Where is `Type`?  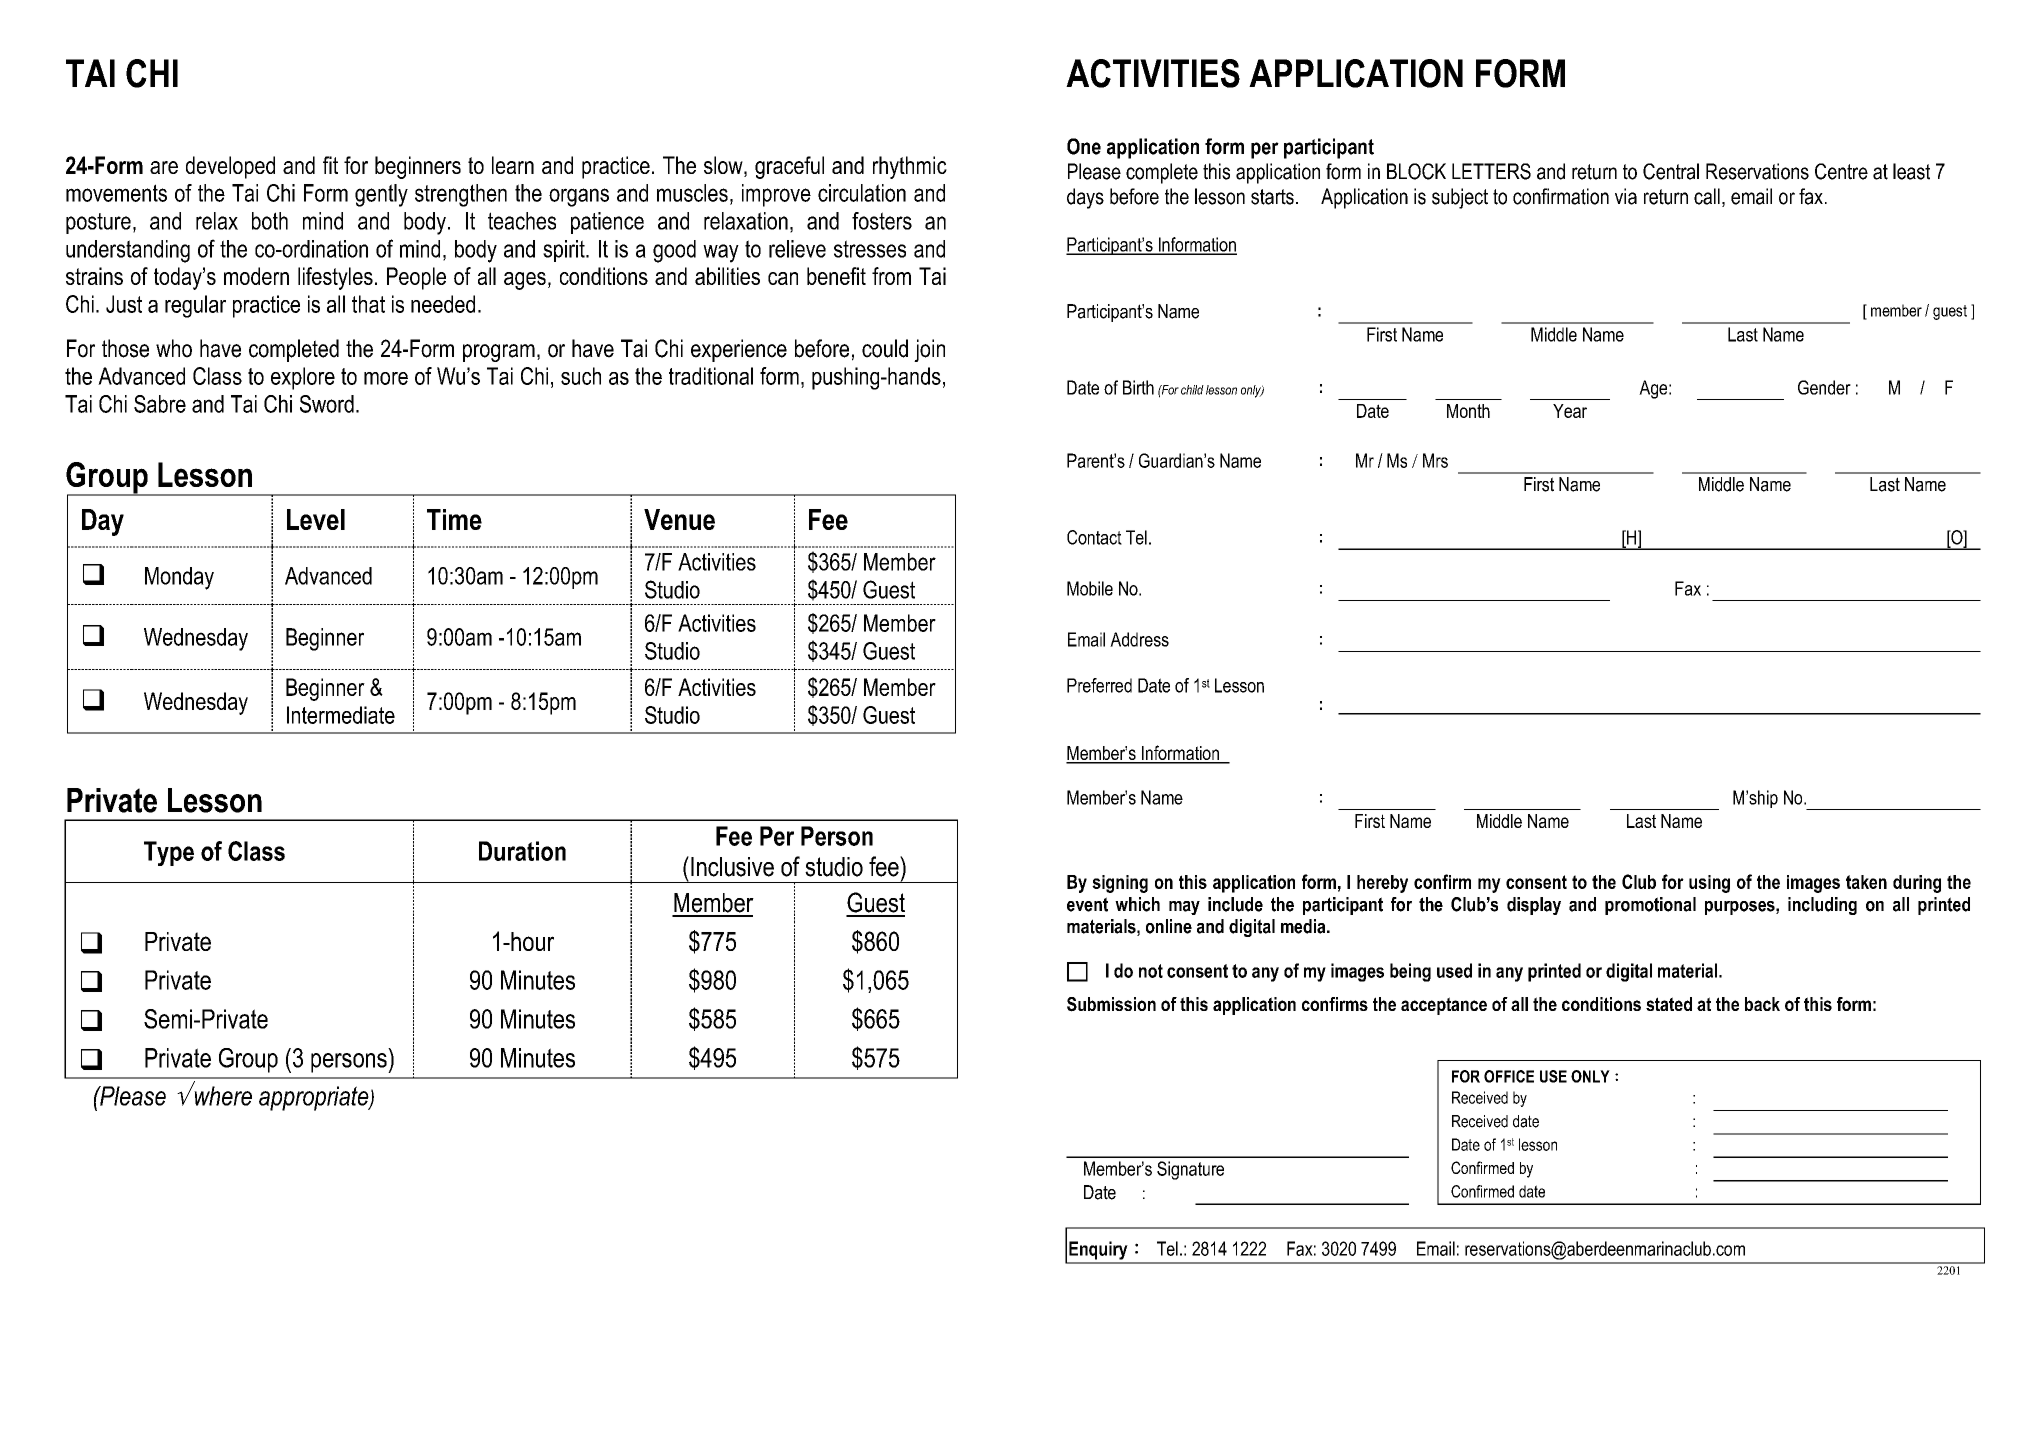 Type is located at coordinates (169, 853).
